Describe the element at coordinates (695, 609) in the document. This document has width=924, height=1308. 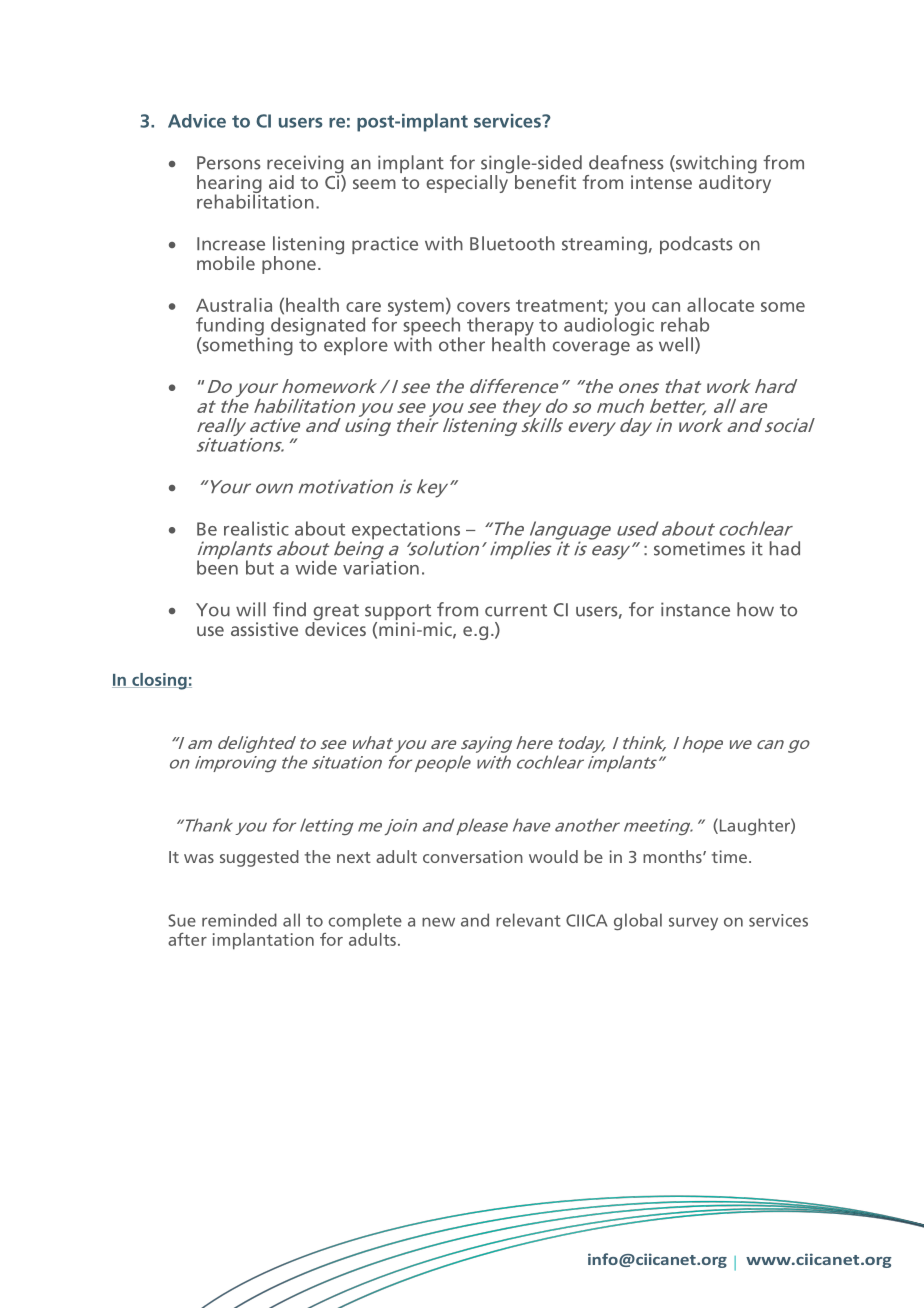
I see `instance` at that location.
